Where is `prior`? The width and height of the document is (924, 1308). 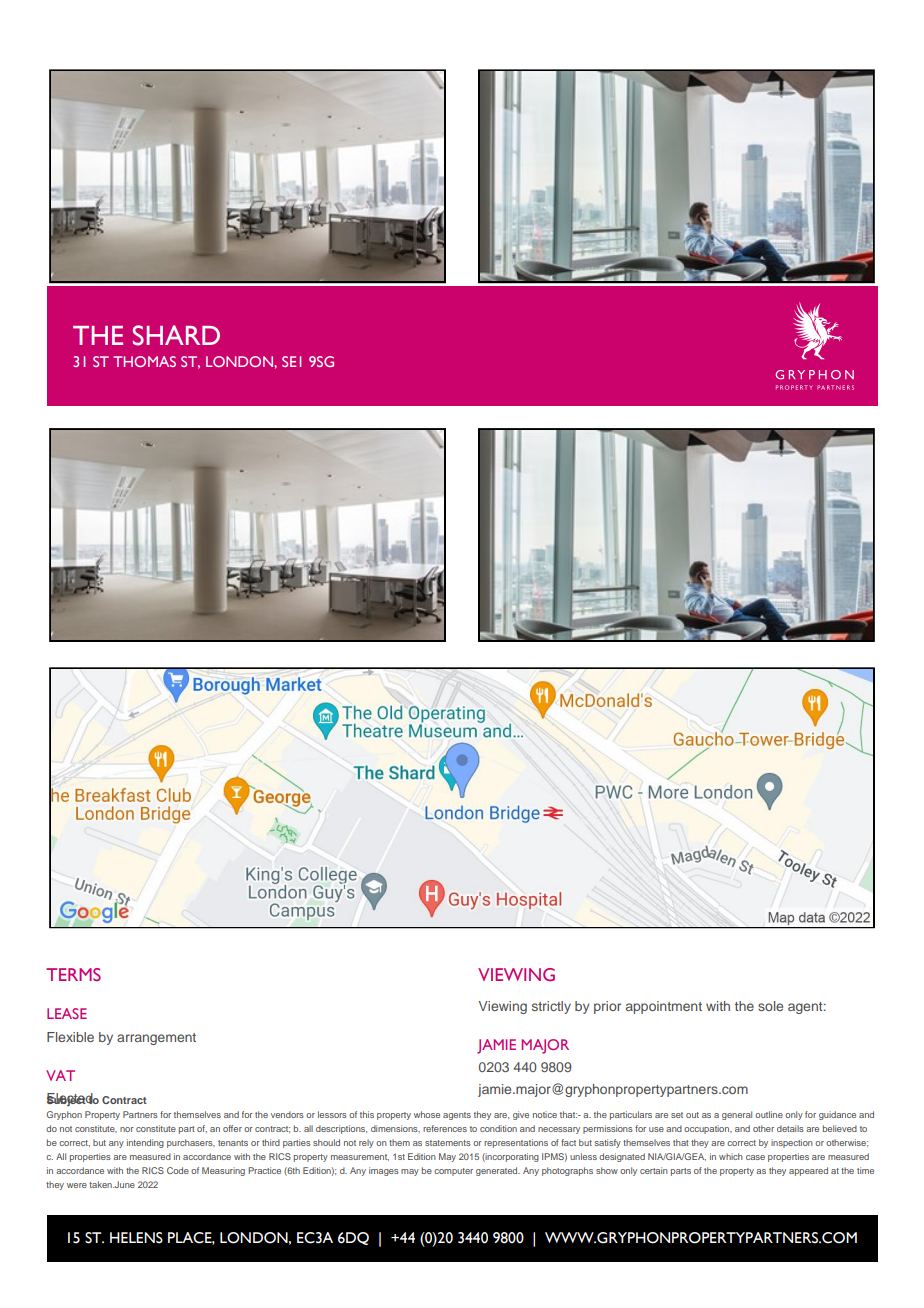 prior is located at coordinates (607, 1007).
